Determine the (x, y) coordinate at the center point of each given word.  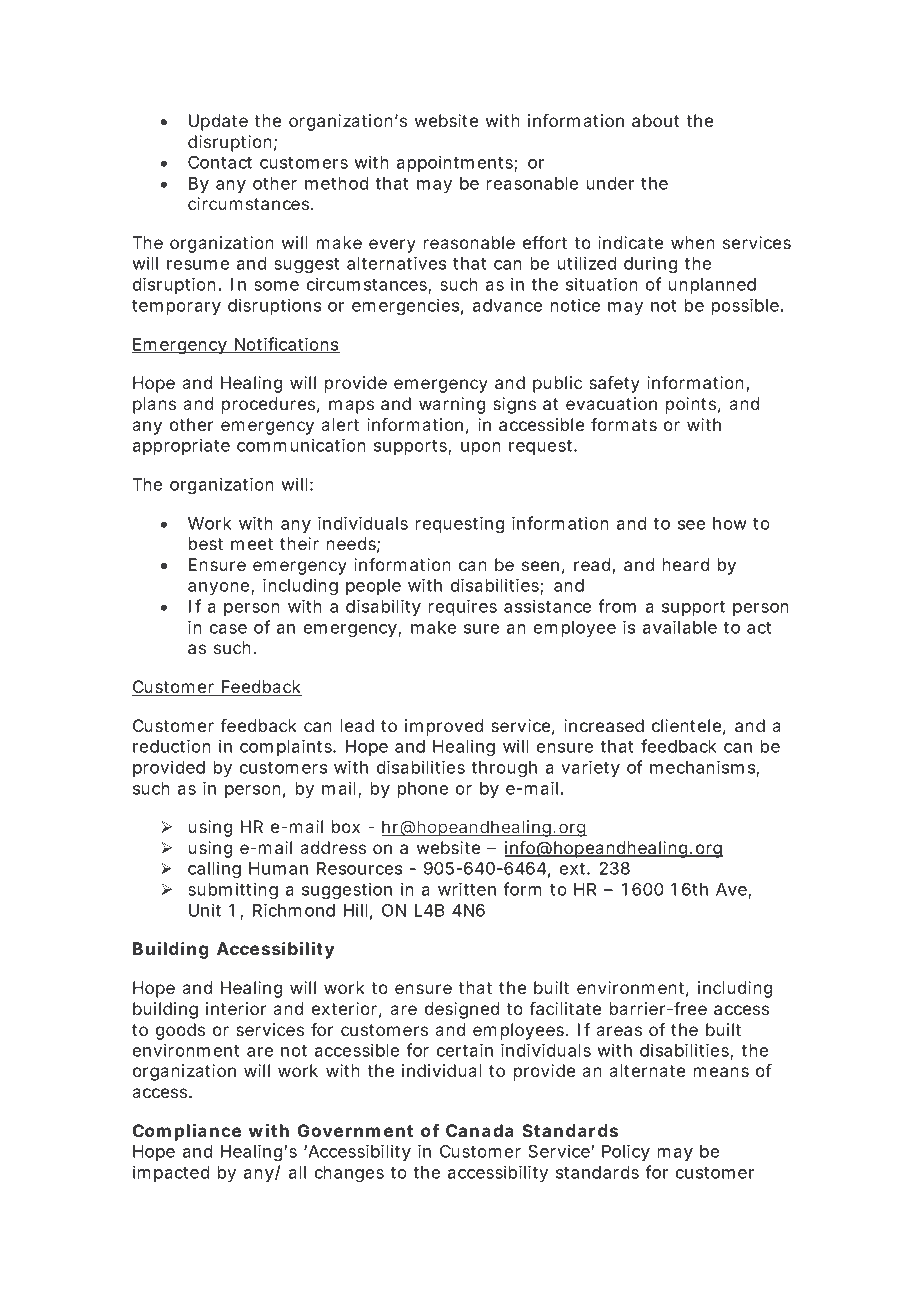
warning (452, 405)
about (655, 120)
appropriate (181, 446)
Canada (480, 1130)
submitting (233, 890)
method (336, 183)
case (228, 629)
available (679, 627)
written (467, 889)
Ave (732, 890)
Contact (220, 162)
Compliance (187, 1132)
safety (614, 384)
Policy (626, 1152)
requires (463, 607)
